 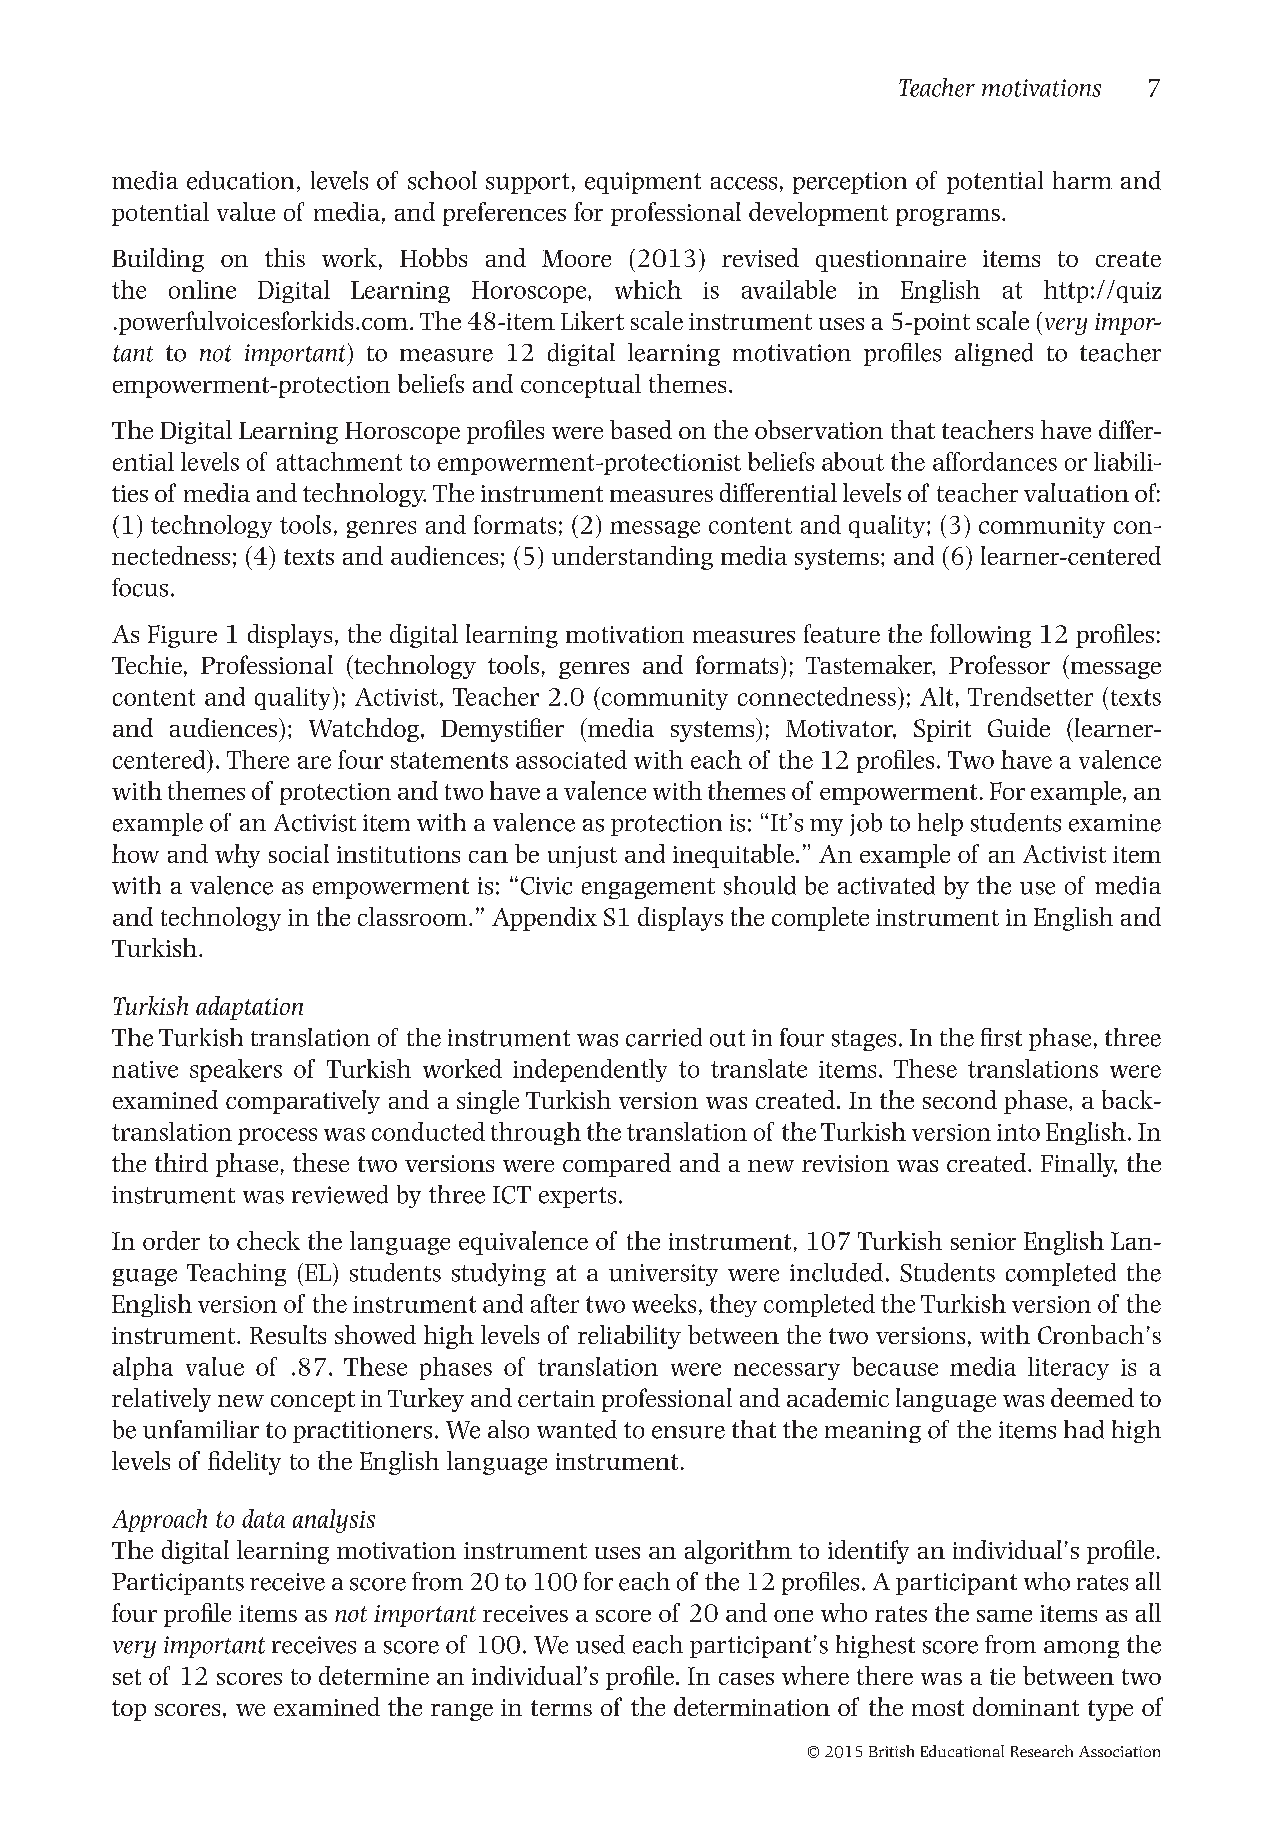 What do you see at coordinates (948, 217) in the page?
I see `programs` at bounding box center [948, 217].
